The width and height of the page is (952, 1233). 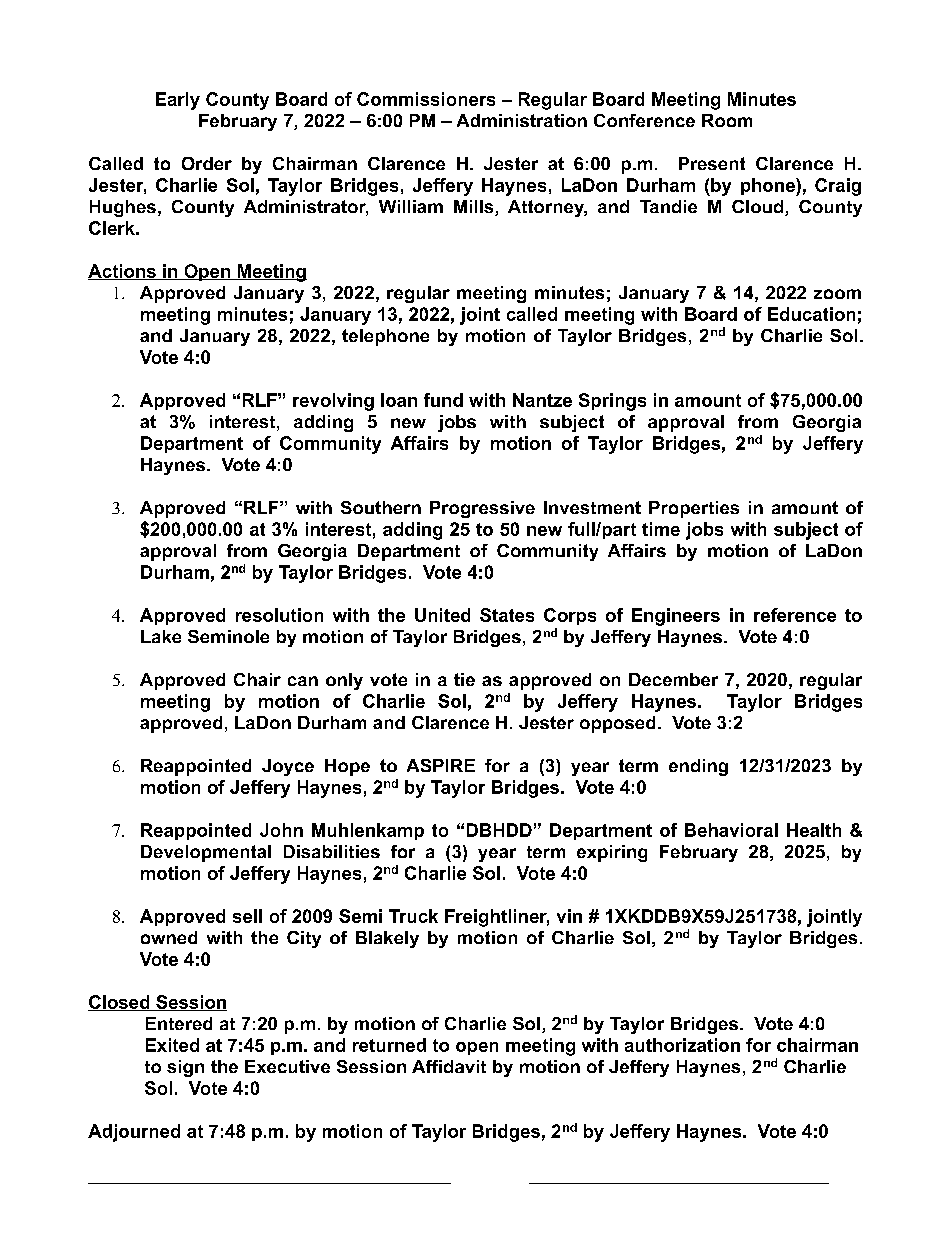 What do you see at coordinates (279, 615) in the page?
I see `resolution` at bounding box center [279, 615].
